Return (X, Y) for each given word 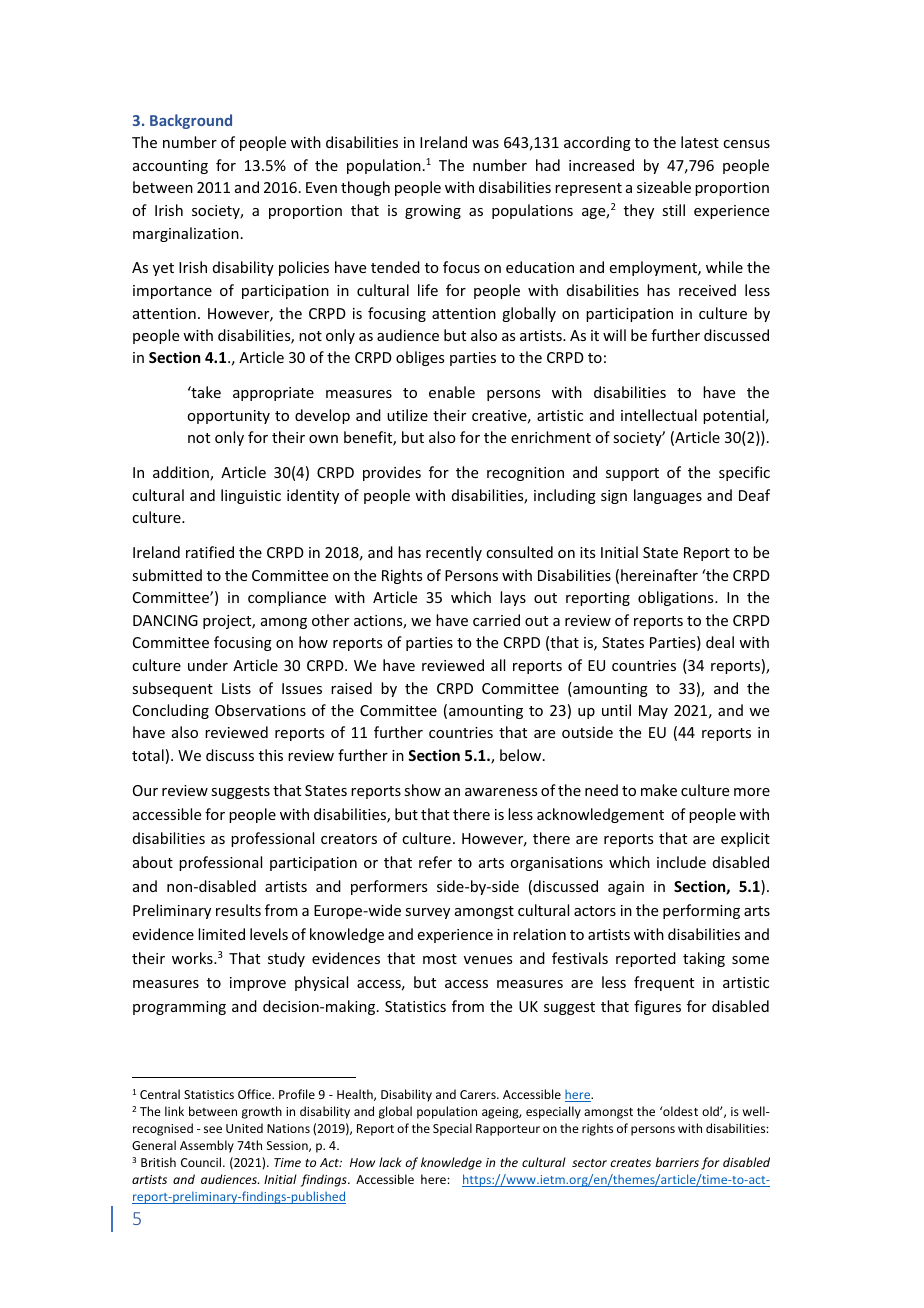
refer (435, 862)
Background (191, 121)
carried (496, 620)
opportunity (228, 417)
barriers (677, 1162)
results (238, 910)
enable (452, 392)
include (681, 862)
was (485, 144)
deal (720, 642)
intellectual (659, 415)
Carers (479, 1094)
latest (700, 142)
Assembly (207, 1146)
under (208, 665)
